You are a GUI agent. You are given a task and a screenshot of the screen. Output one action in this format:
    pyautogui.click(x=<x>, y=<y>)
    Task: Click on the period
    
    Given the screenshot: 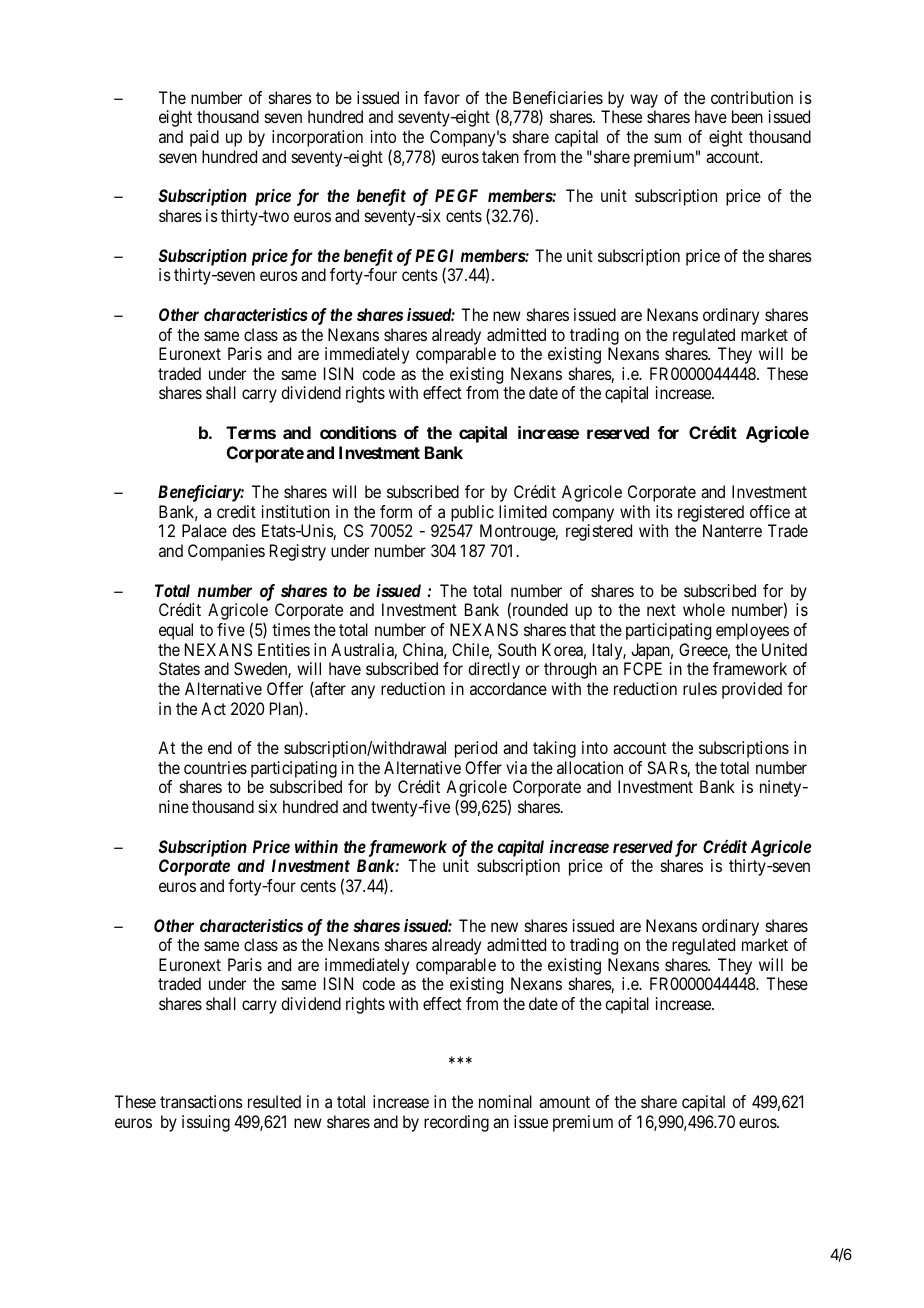 What is the action you would take?
    pyautogui.click(x=476, y=749)
